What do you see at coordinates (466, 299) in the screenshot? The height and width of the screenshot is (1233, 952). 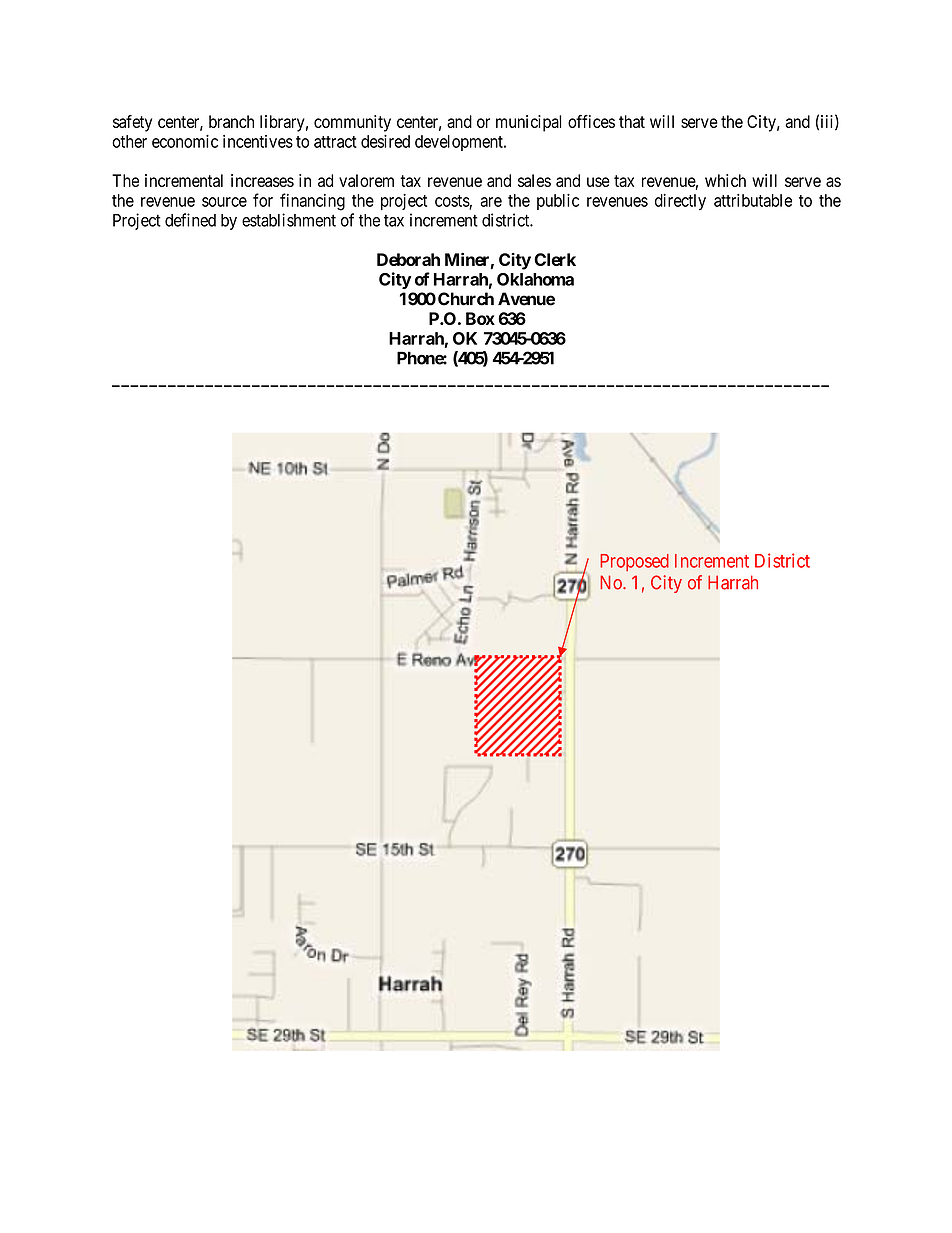 I see `Church` at bounding box center [466, 299].
